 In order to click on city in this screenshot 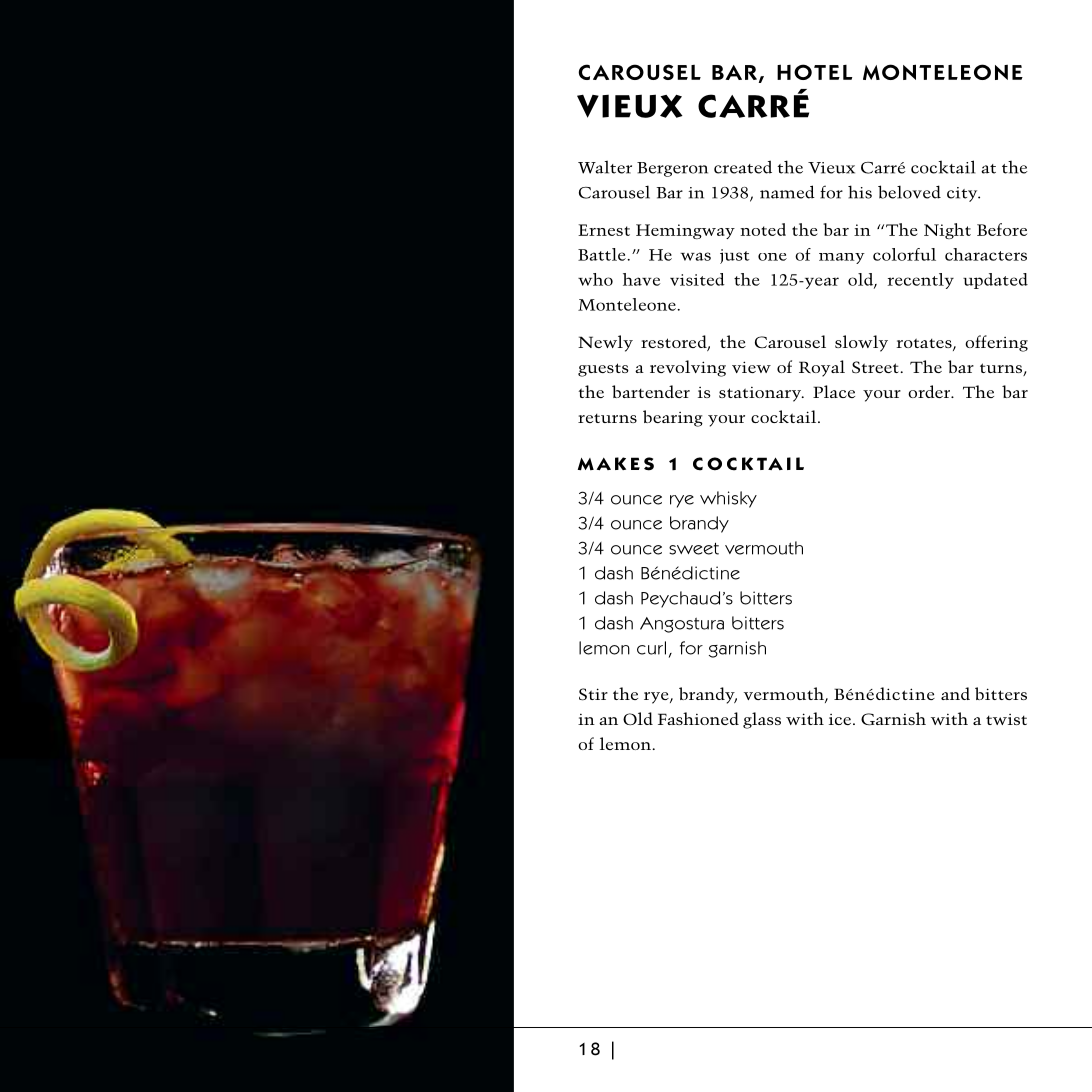, I will do `click(963, 194)`.
